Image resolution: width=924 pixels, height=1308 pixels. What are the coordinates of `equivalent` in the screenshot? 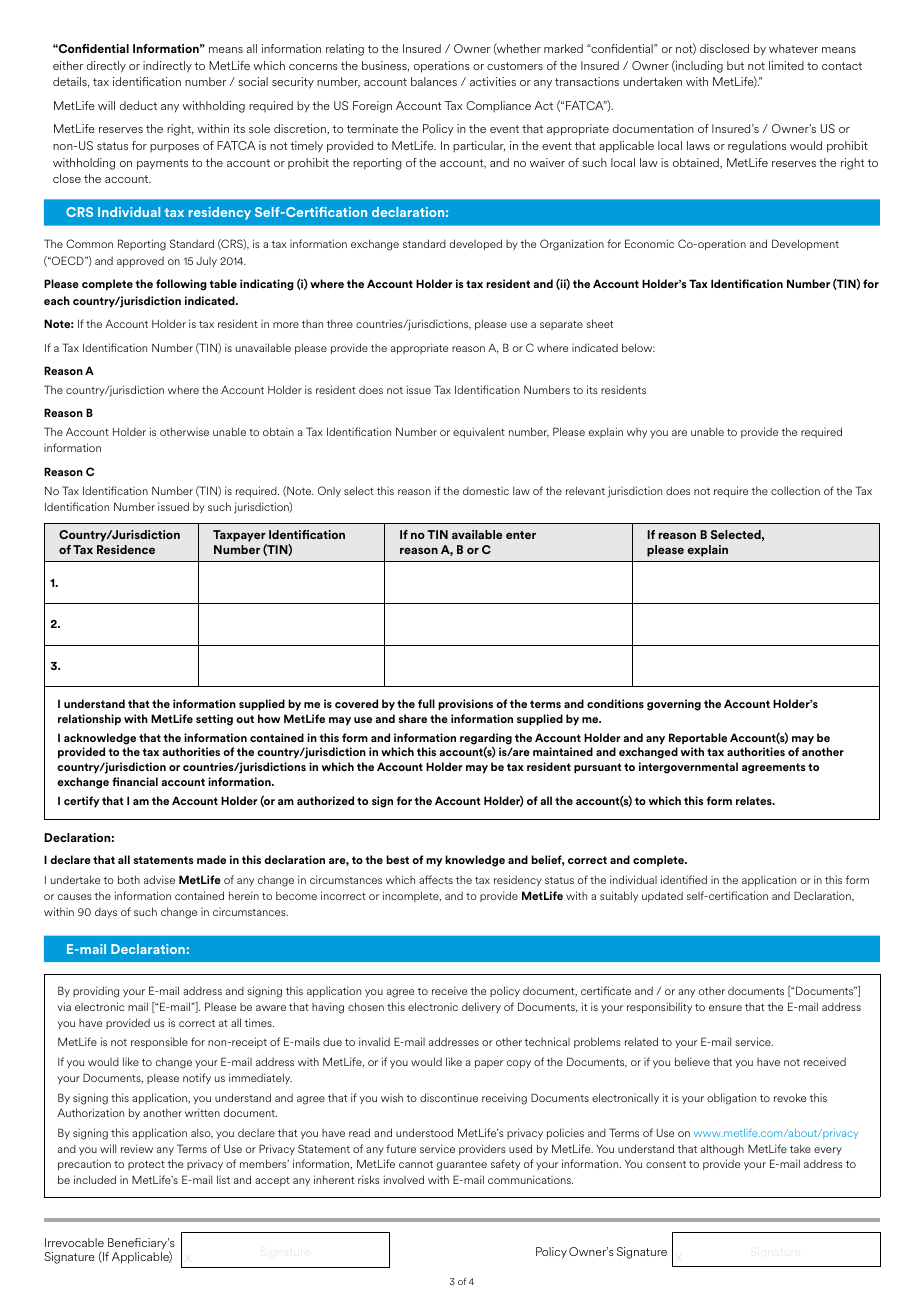 It's located at (479, 432).
